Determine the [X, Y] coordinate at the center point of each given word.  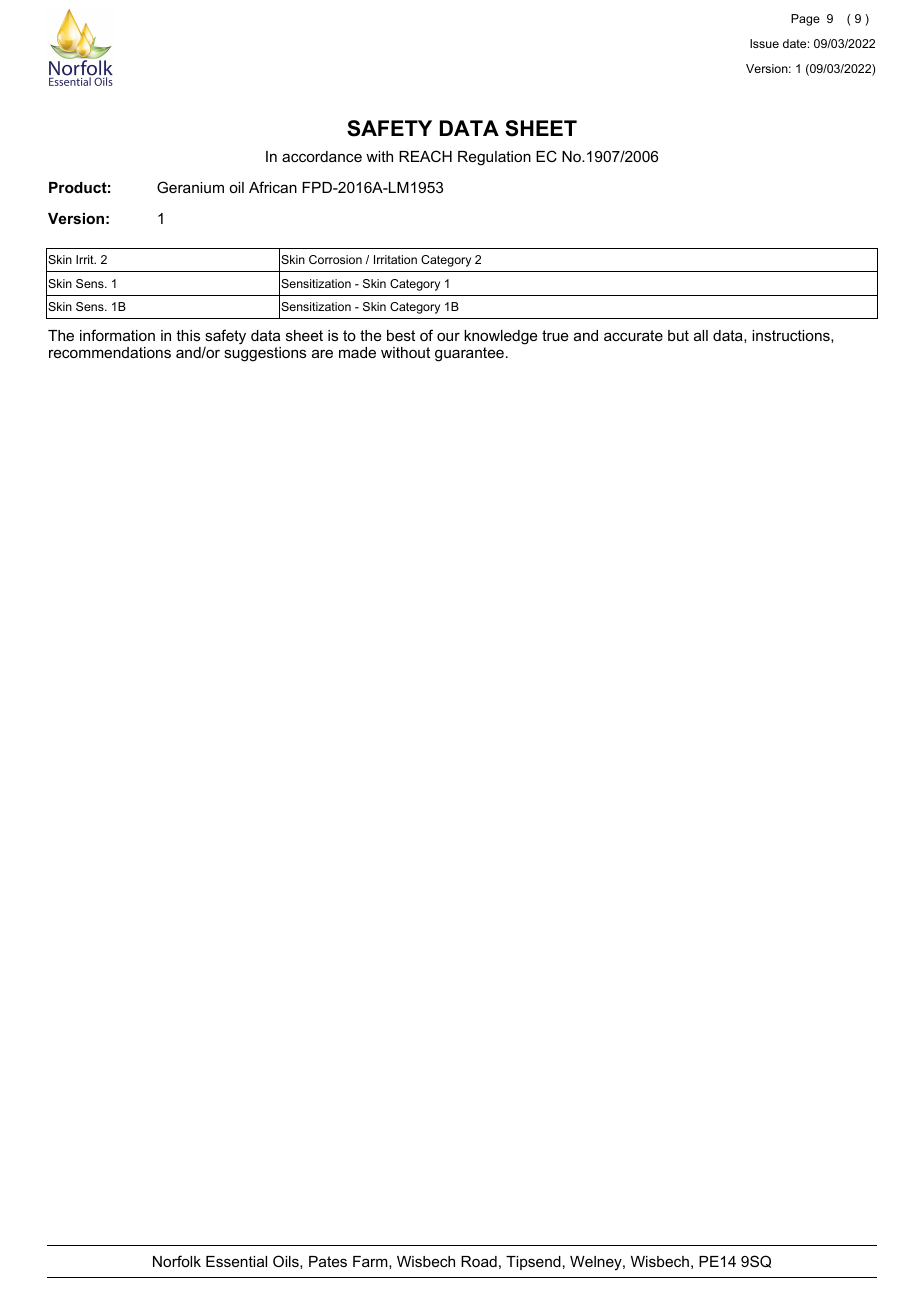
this [188, 335]
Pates [328, 1261]
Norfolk [177, 1261]
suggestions [265, 354]
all [701, 335]
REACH [425, 156]
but [678, 335]
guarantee [469, 354]
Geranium [190, 187]
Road [479, 1261]
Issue [764, 43]
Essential [236, 1261]
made [357, 352]
